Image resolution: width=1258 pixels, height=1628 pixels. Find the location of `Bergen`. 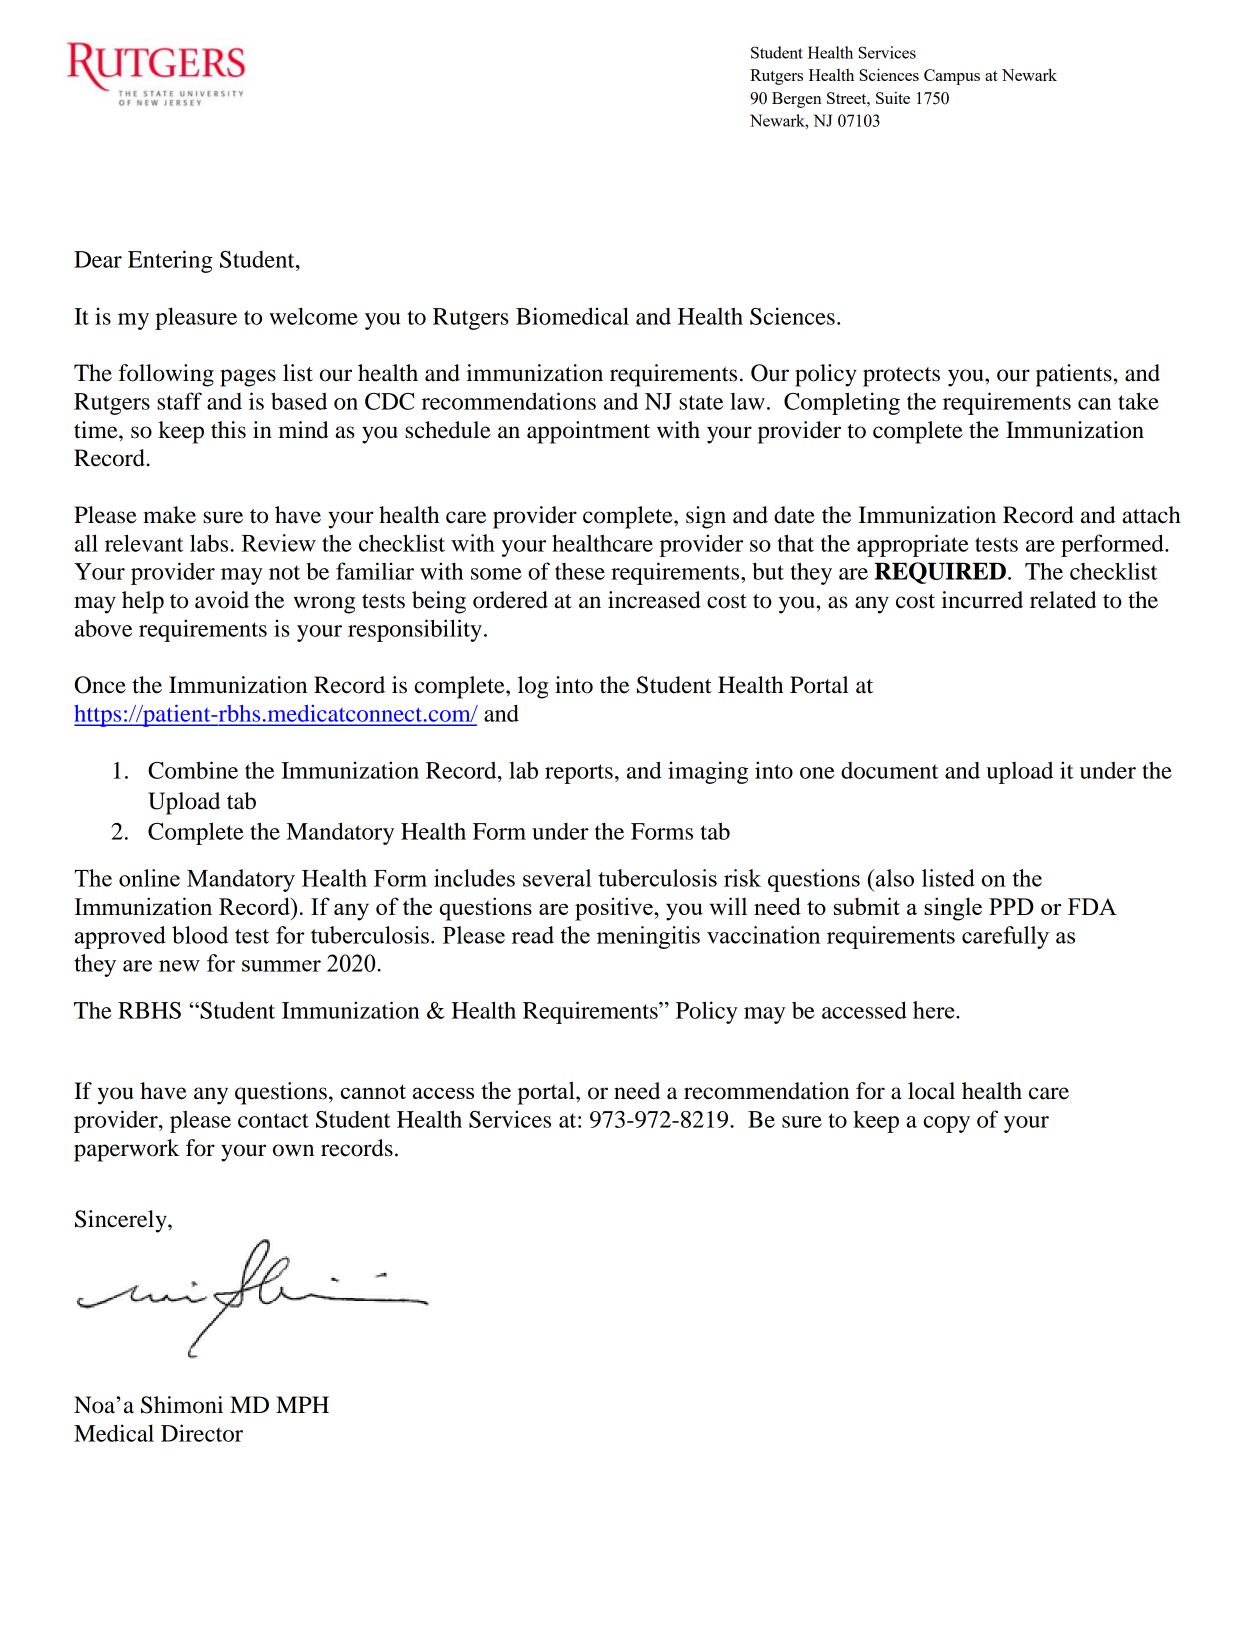

Bergen is located at coordinates (797, 100).
